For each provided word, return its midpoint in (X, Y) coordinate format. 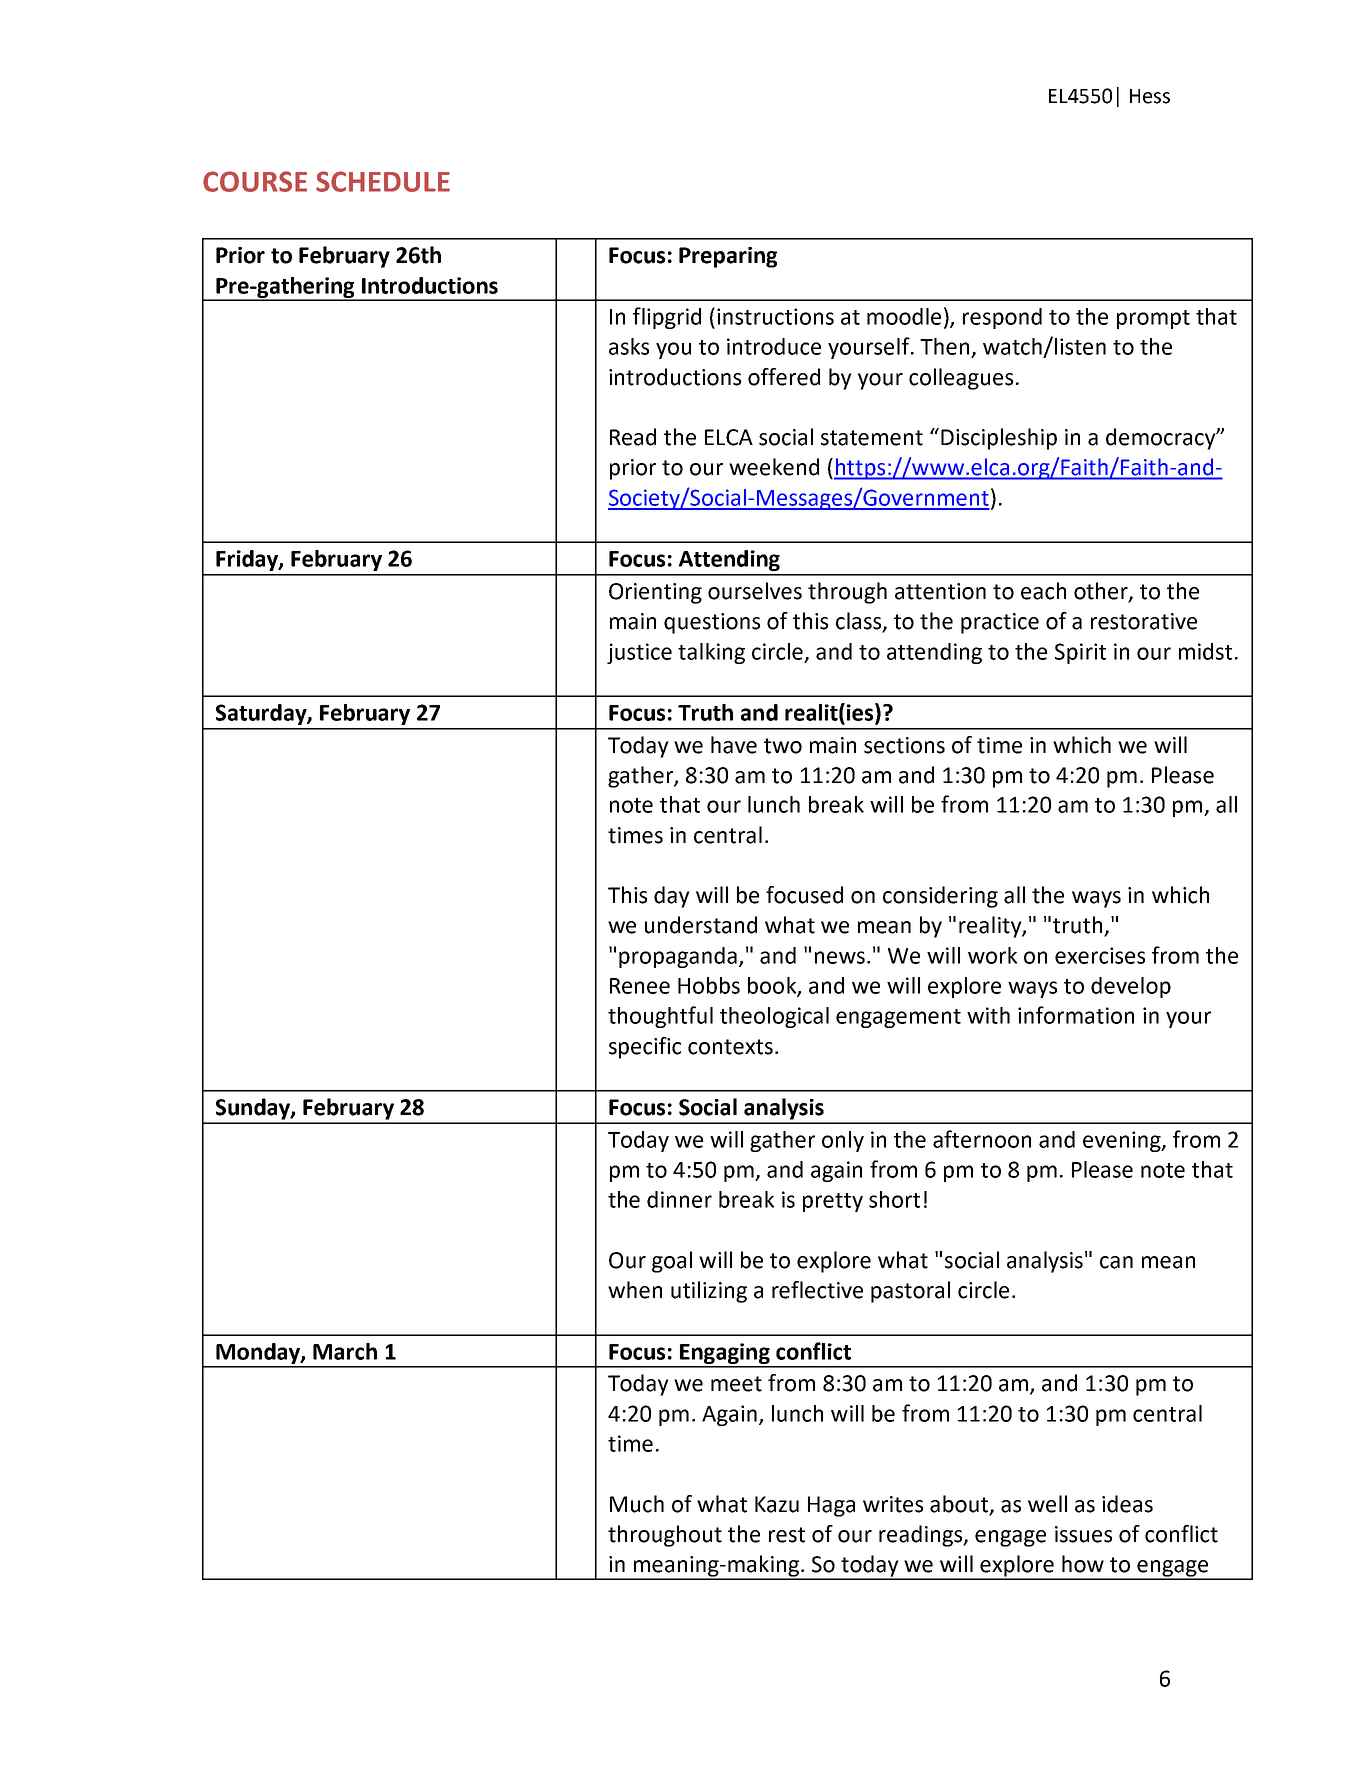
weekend (774, 467)
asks (629, 346)
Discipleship (999, 439)
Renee (640, 986)
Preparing (728, 257)
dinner (679, 1199)
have (734, 745)
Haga (831, 1506)
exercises (1100, 955)
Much (637, 1504)
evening (1123, 1141)
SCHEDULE (383, 181)
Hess (1150, 96)
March (345, 1351)
